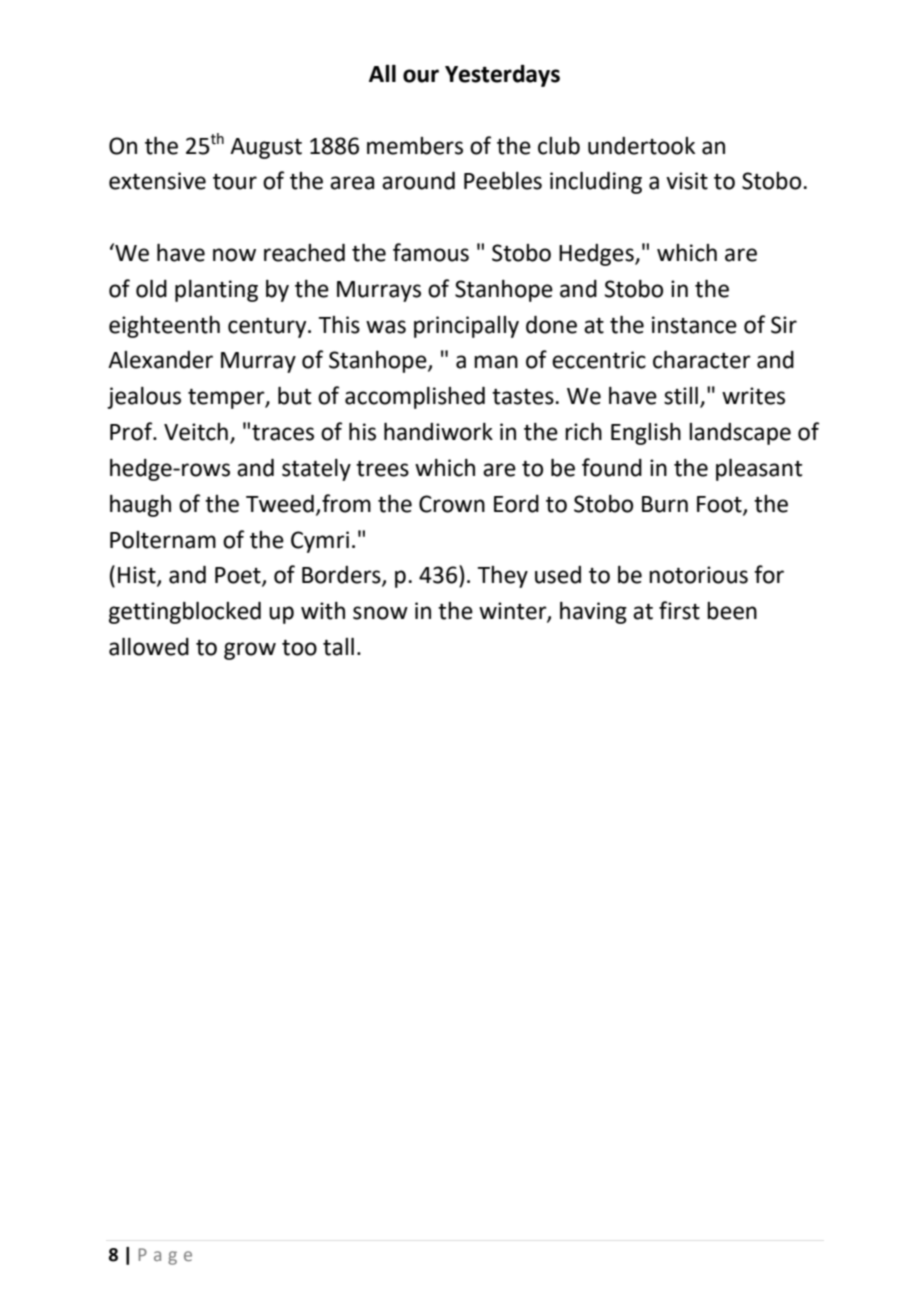 The height and width of the screenshot is (1291, 924). What do you see at coordinates (283, 433) in the screenshot?
I see `traces` at bounding box center [283, 433].
